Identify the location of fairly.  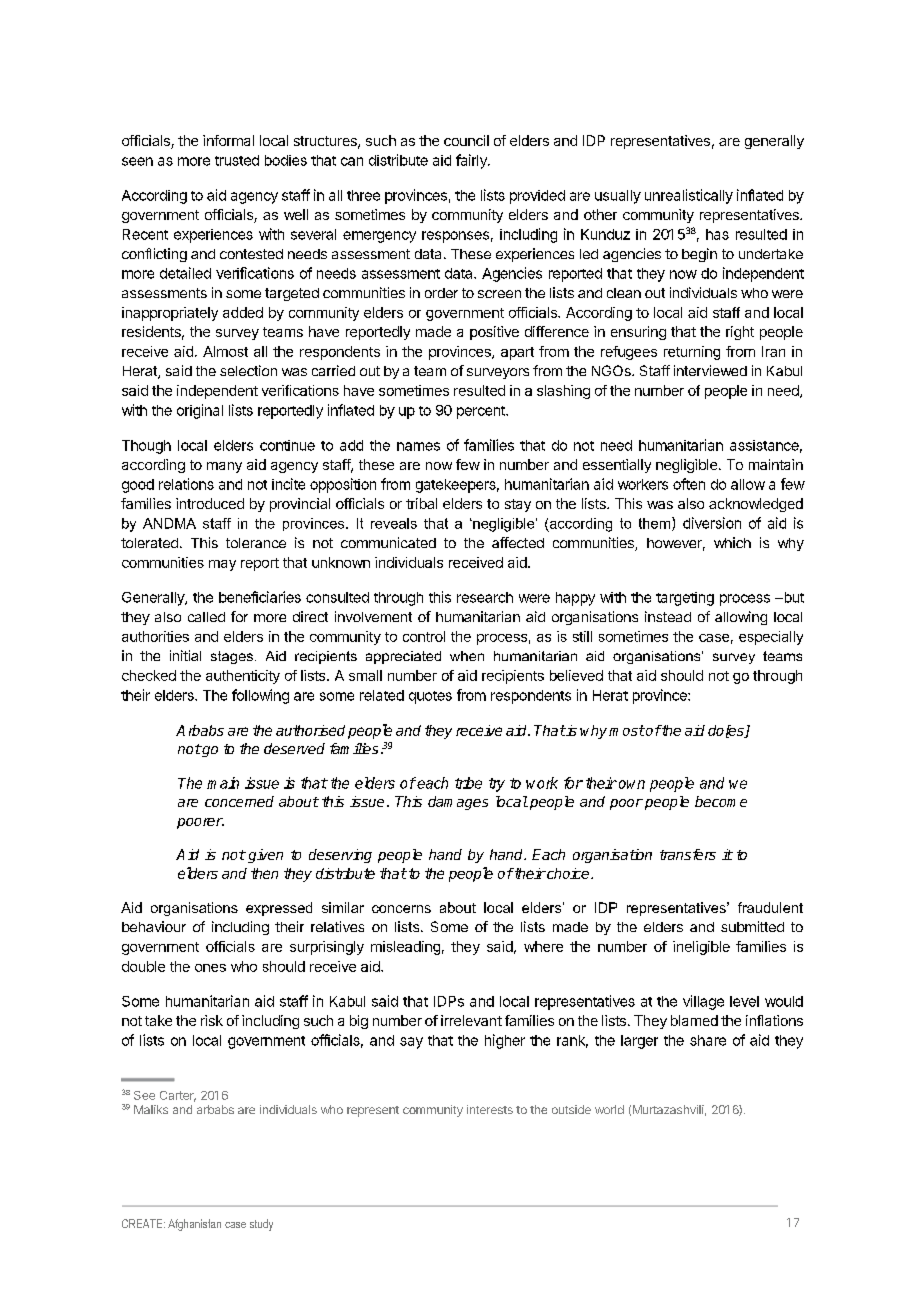
(472, 161).
